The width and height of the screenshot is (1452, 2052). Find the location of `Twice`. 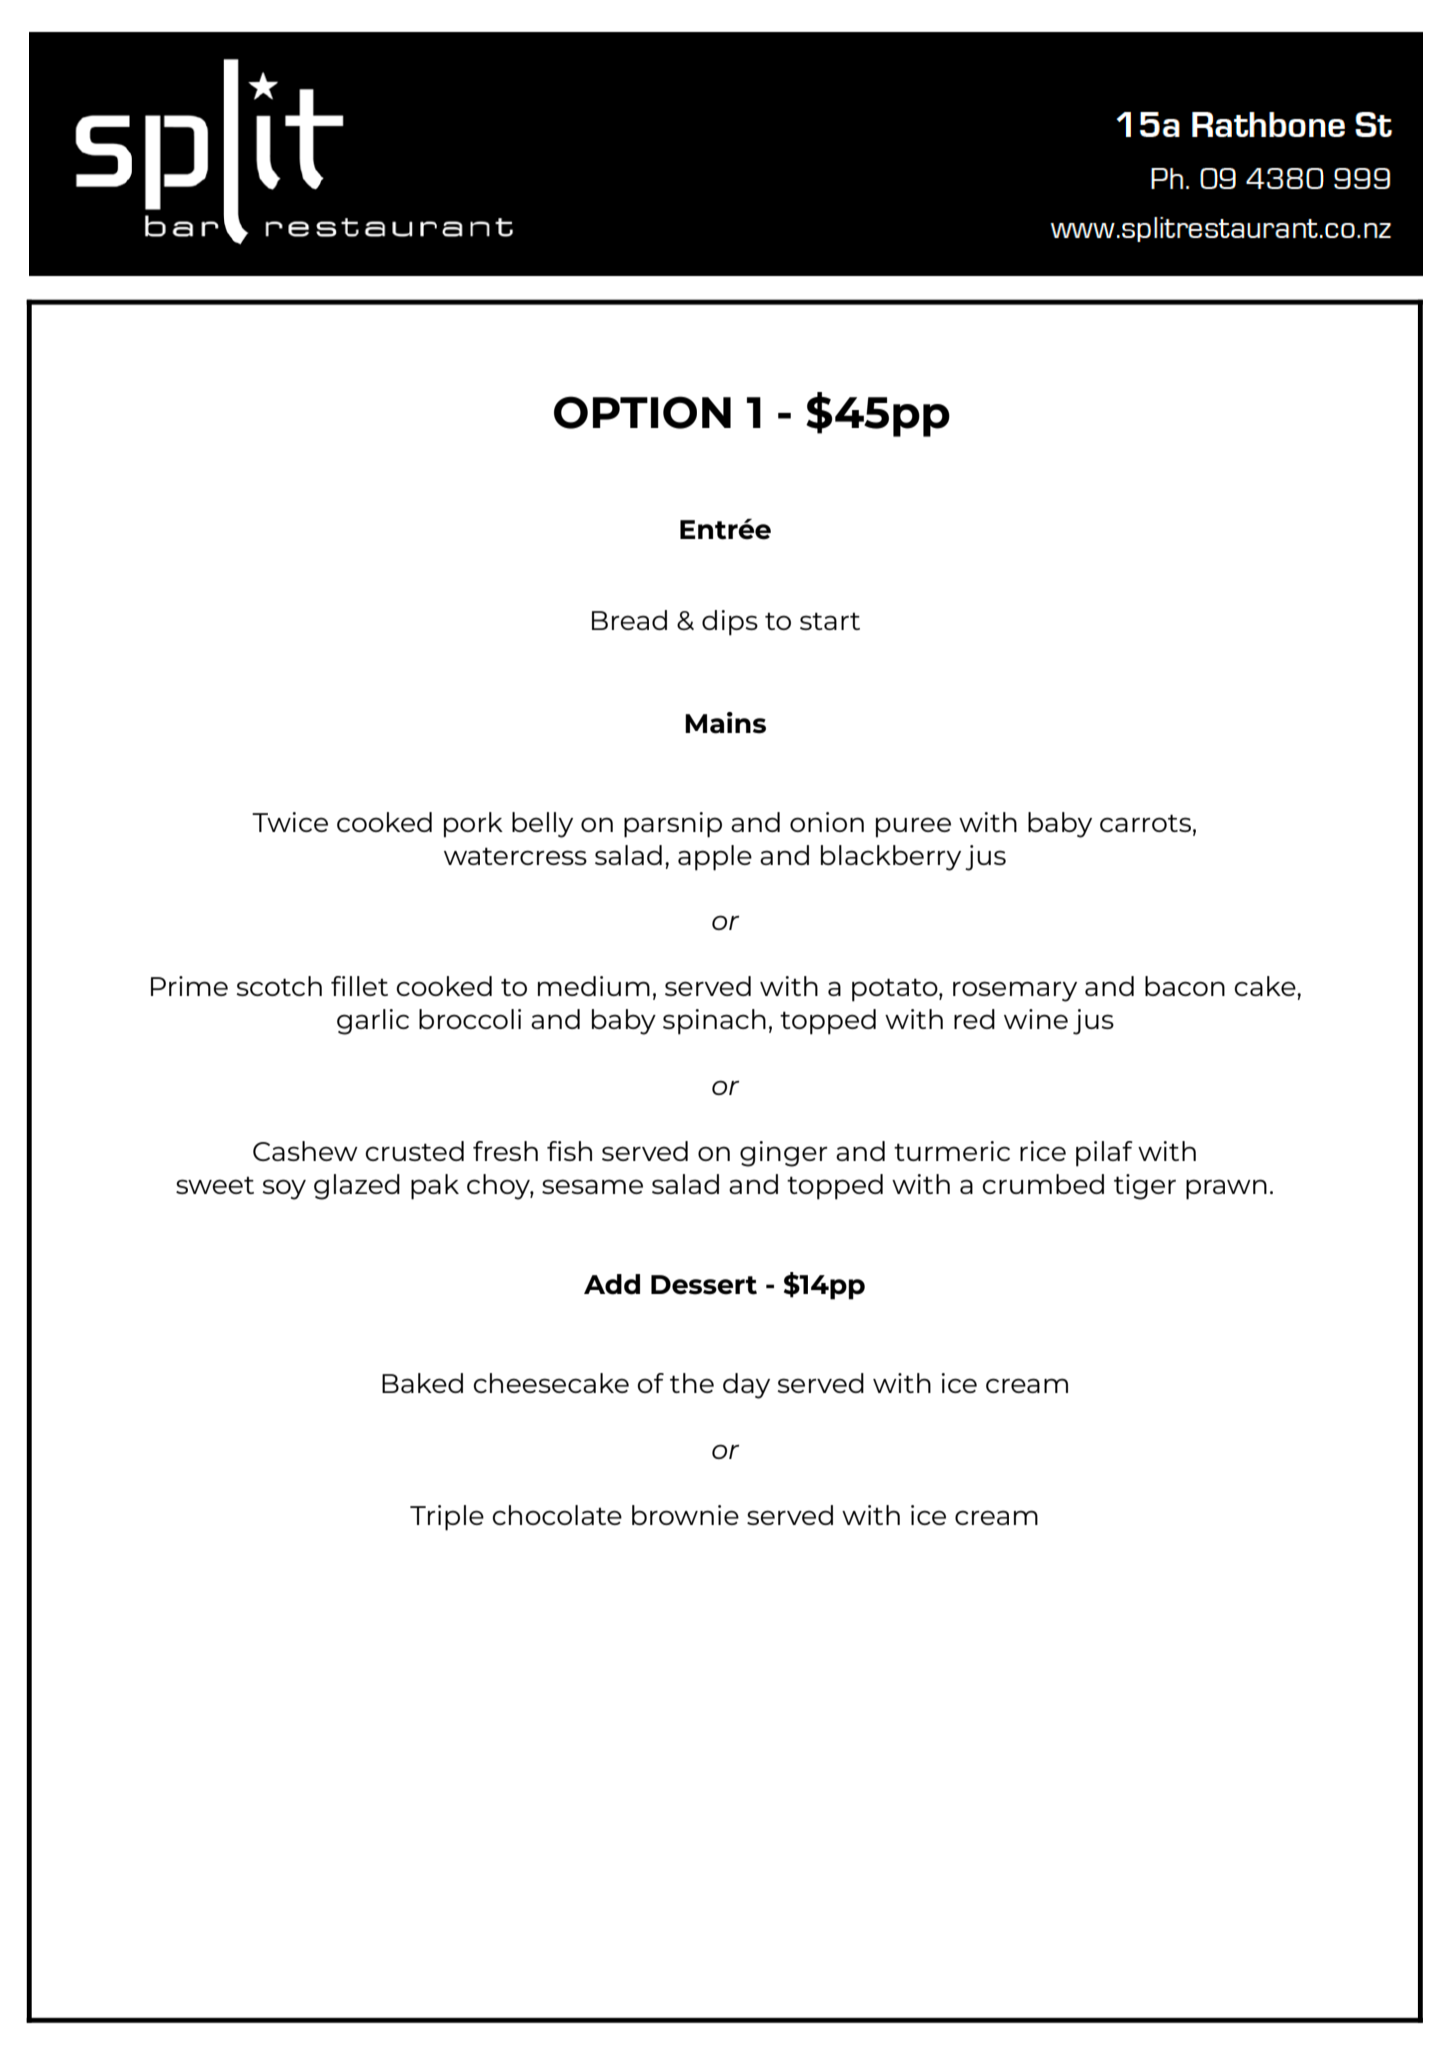

Twice is located at coordinates (290, 822).
